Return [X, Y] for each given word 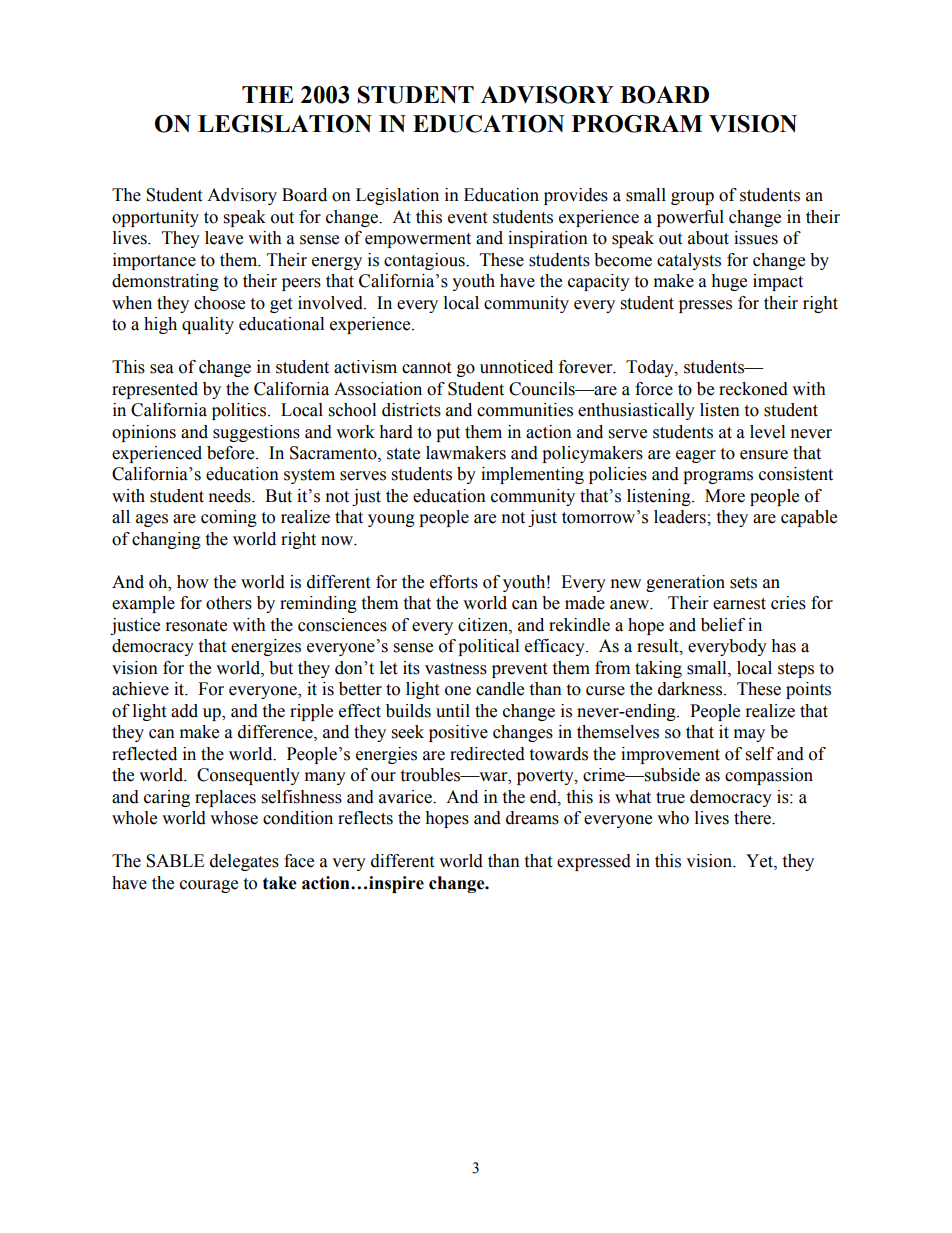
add [184, 711]
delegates [244, 862]
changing [166, 540]
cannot [426, 368]
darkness [691, 689]
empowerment [418, 240]
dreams [532, 818]
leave [224, 238]
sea [162, 369]
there [753, 818]
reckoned [753, 389]
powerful [690, 218]
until [453, 711]
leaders [681, 517]
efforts [454, 582]
